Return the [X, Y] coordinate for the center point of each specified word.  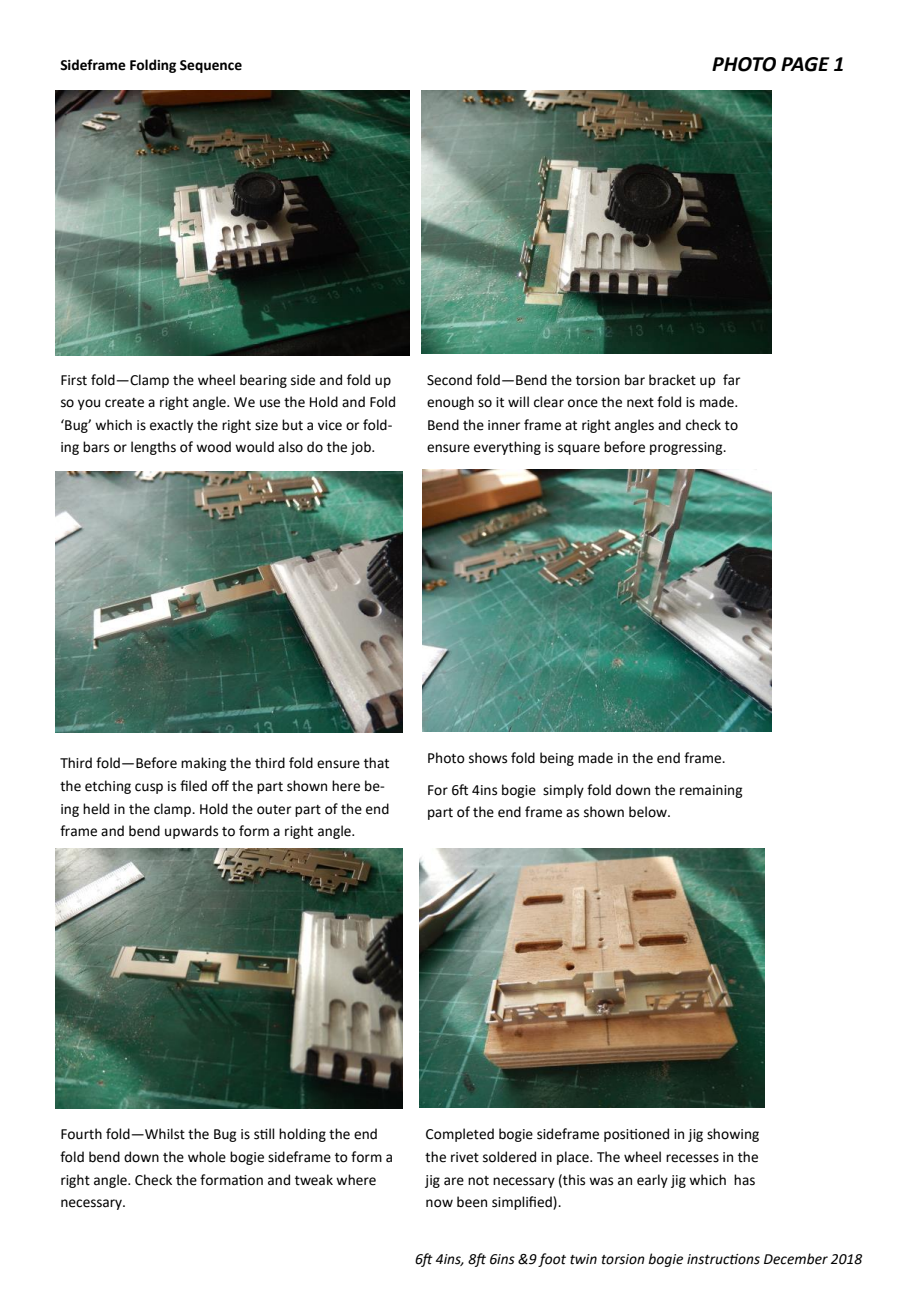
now [439, 1203]
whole [207, 1157]
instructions [723, 1259]
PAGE [805, 64]
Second [449, 380]
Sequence [211, 66]
